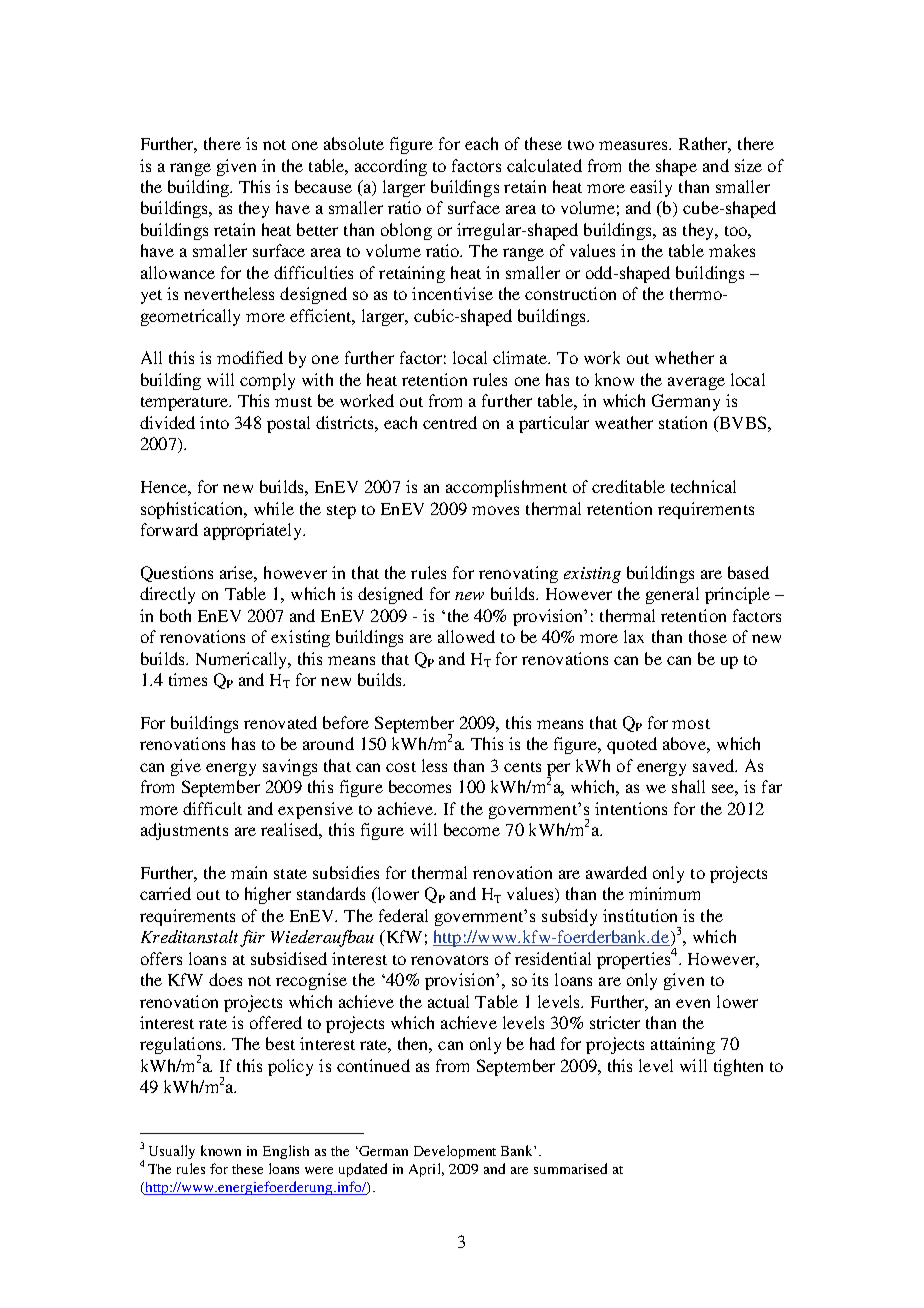  What do you see at coordinates (254, 531) in the image?
I see `appropriately` at bounding box center [254, 531].
